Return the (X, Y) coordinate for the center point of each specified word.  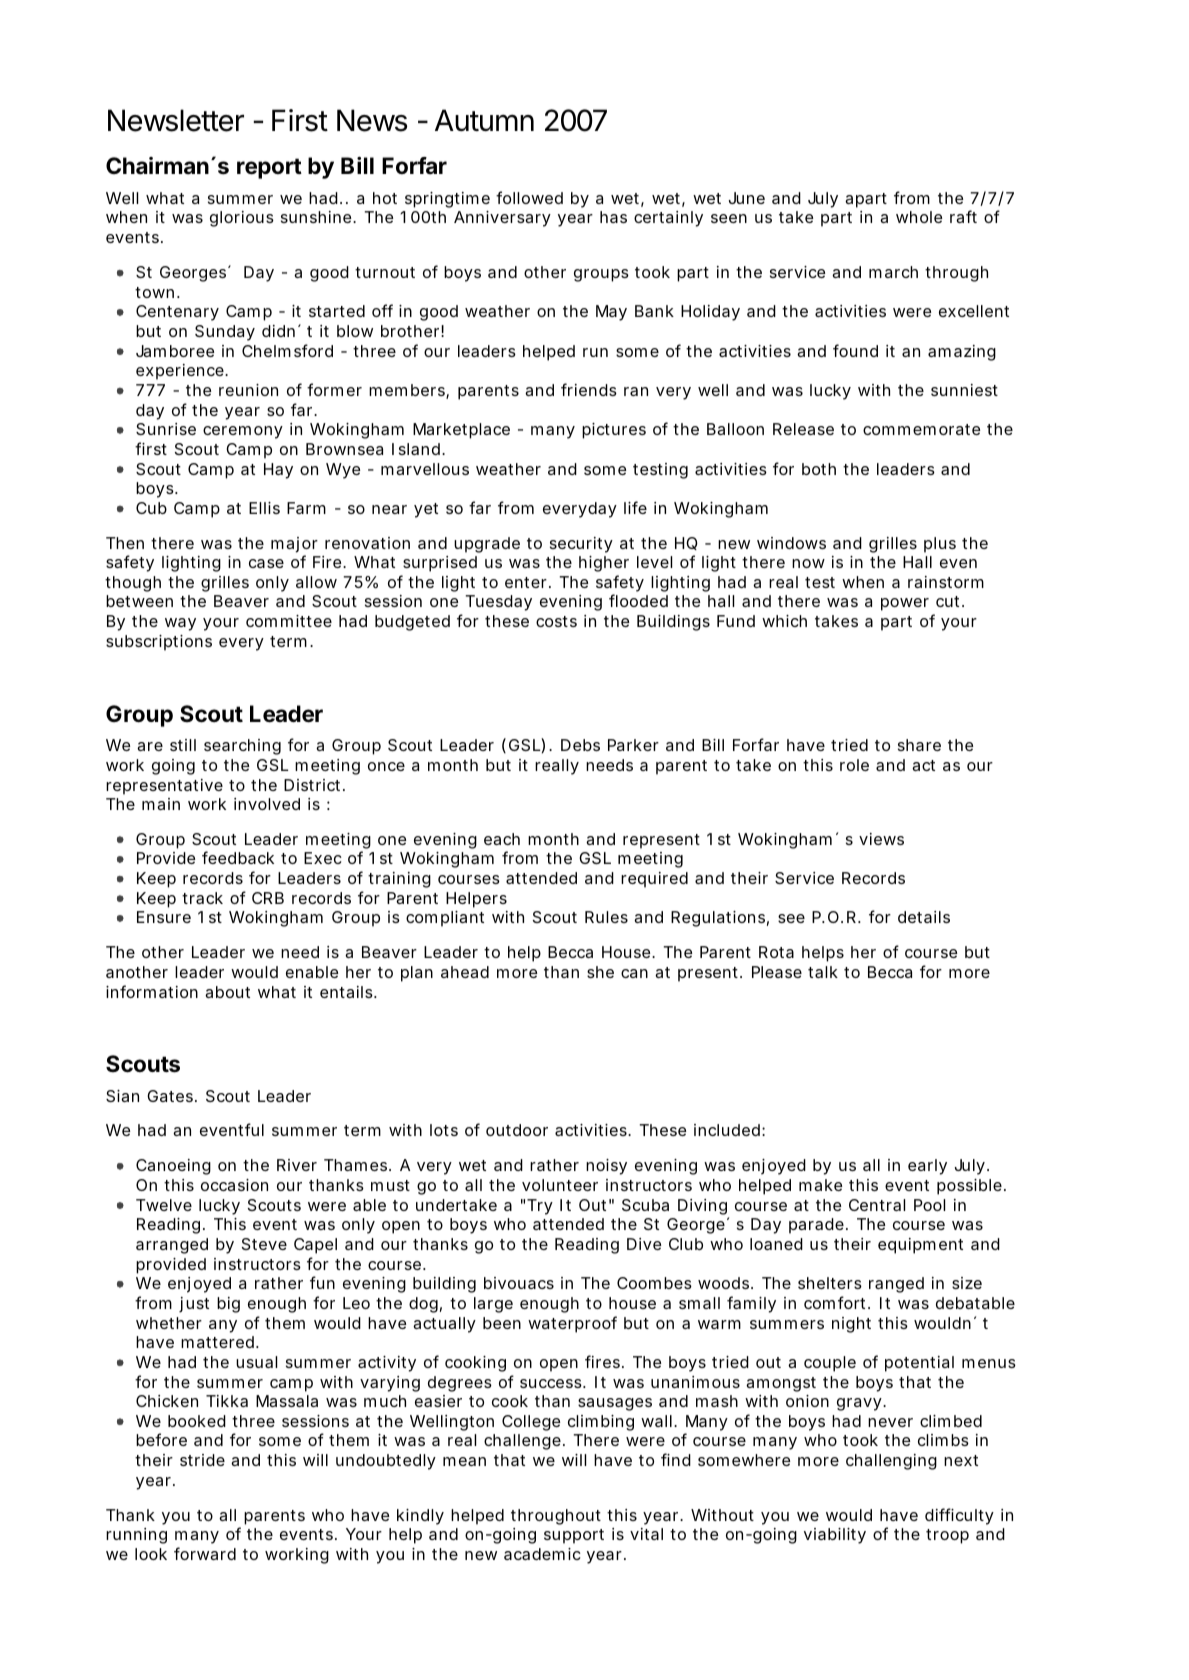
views (881, 839)
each (502, 839)
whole (919, 217)
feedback (238, 857)
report (269, 168)
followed (529, 197)
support (574, 1536)
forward (205, 1553)
